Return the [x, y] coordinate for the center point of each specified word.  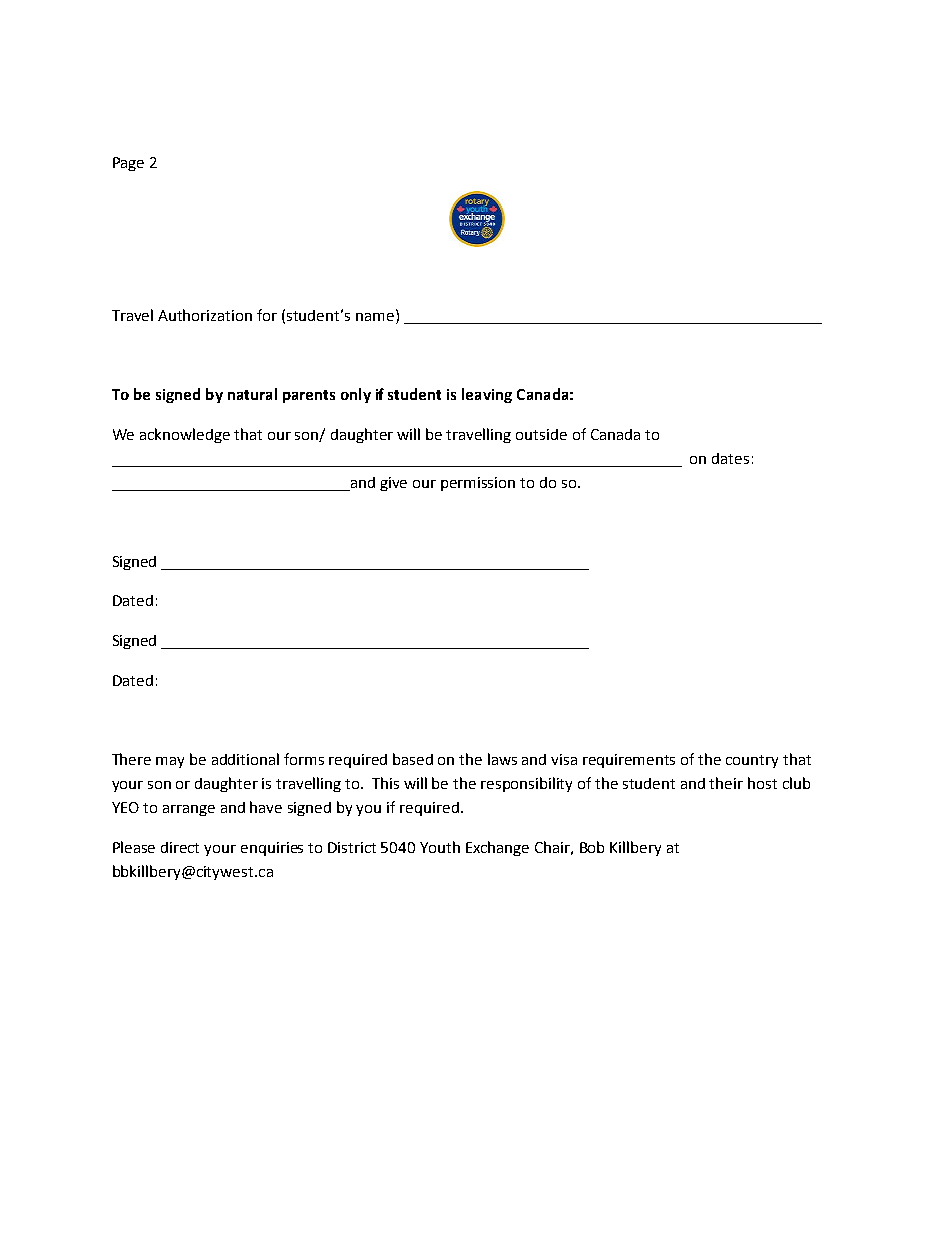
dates [730, 458]
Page [128, 164]
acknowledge [185, 435]
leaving [487, 395]
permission [478, 484]
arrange [189, 810]
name [375, 317]
